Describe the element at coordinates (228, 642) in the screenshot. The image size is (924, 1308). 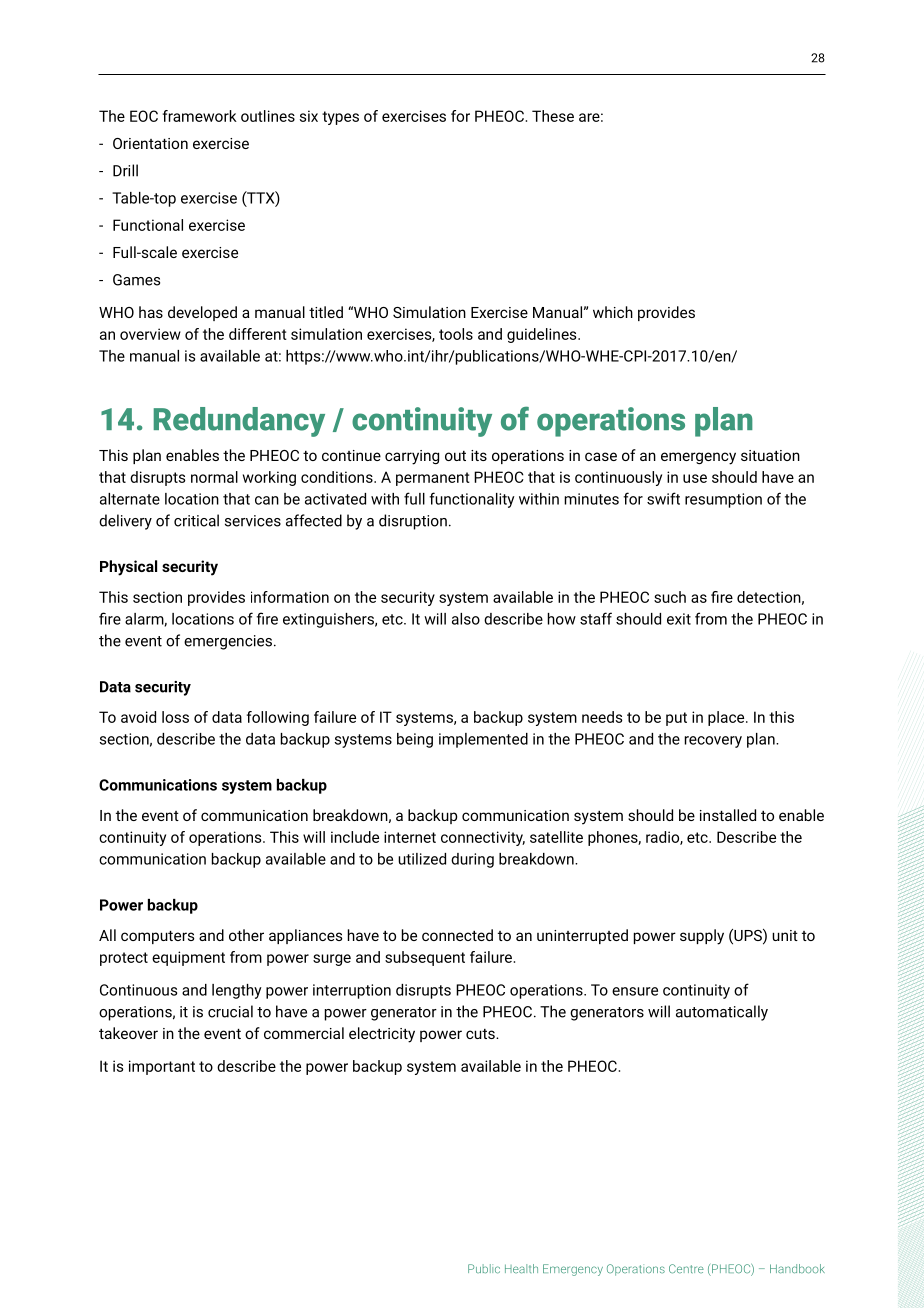
I see `emergencies` at that location.
